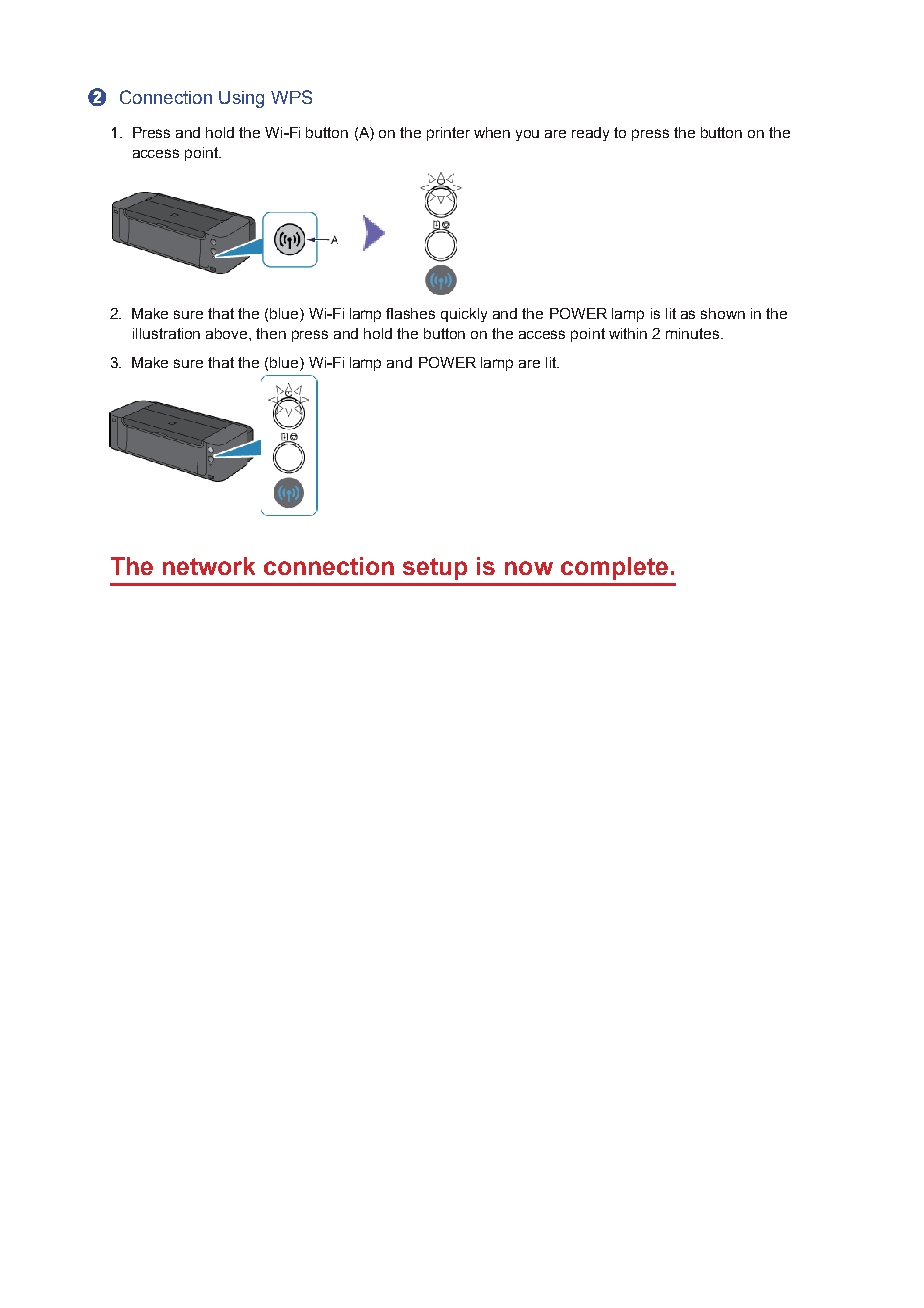 This document has height=1308, width=924. I want to click on above, so click(228, 333).
